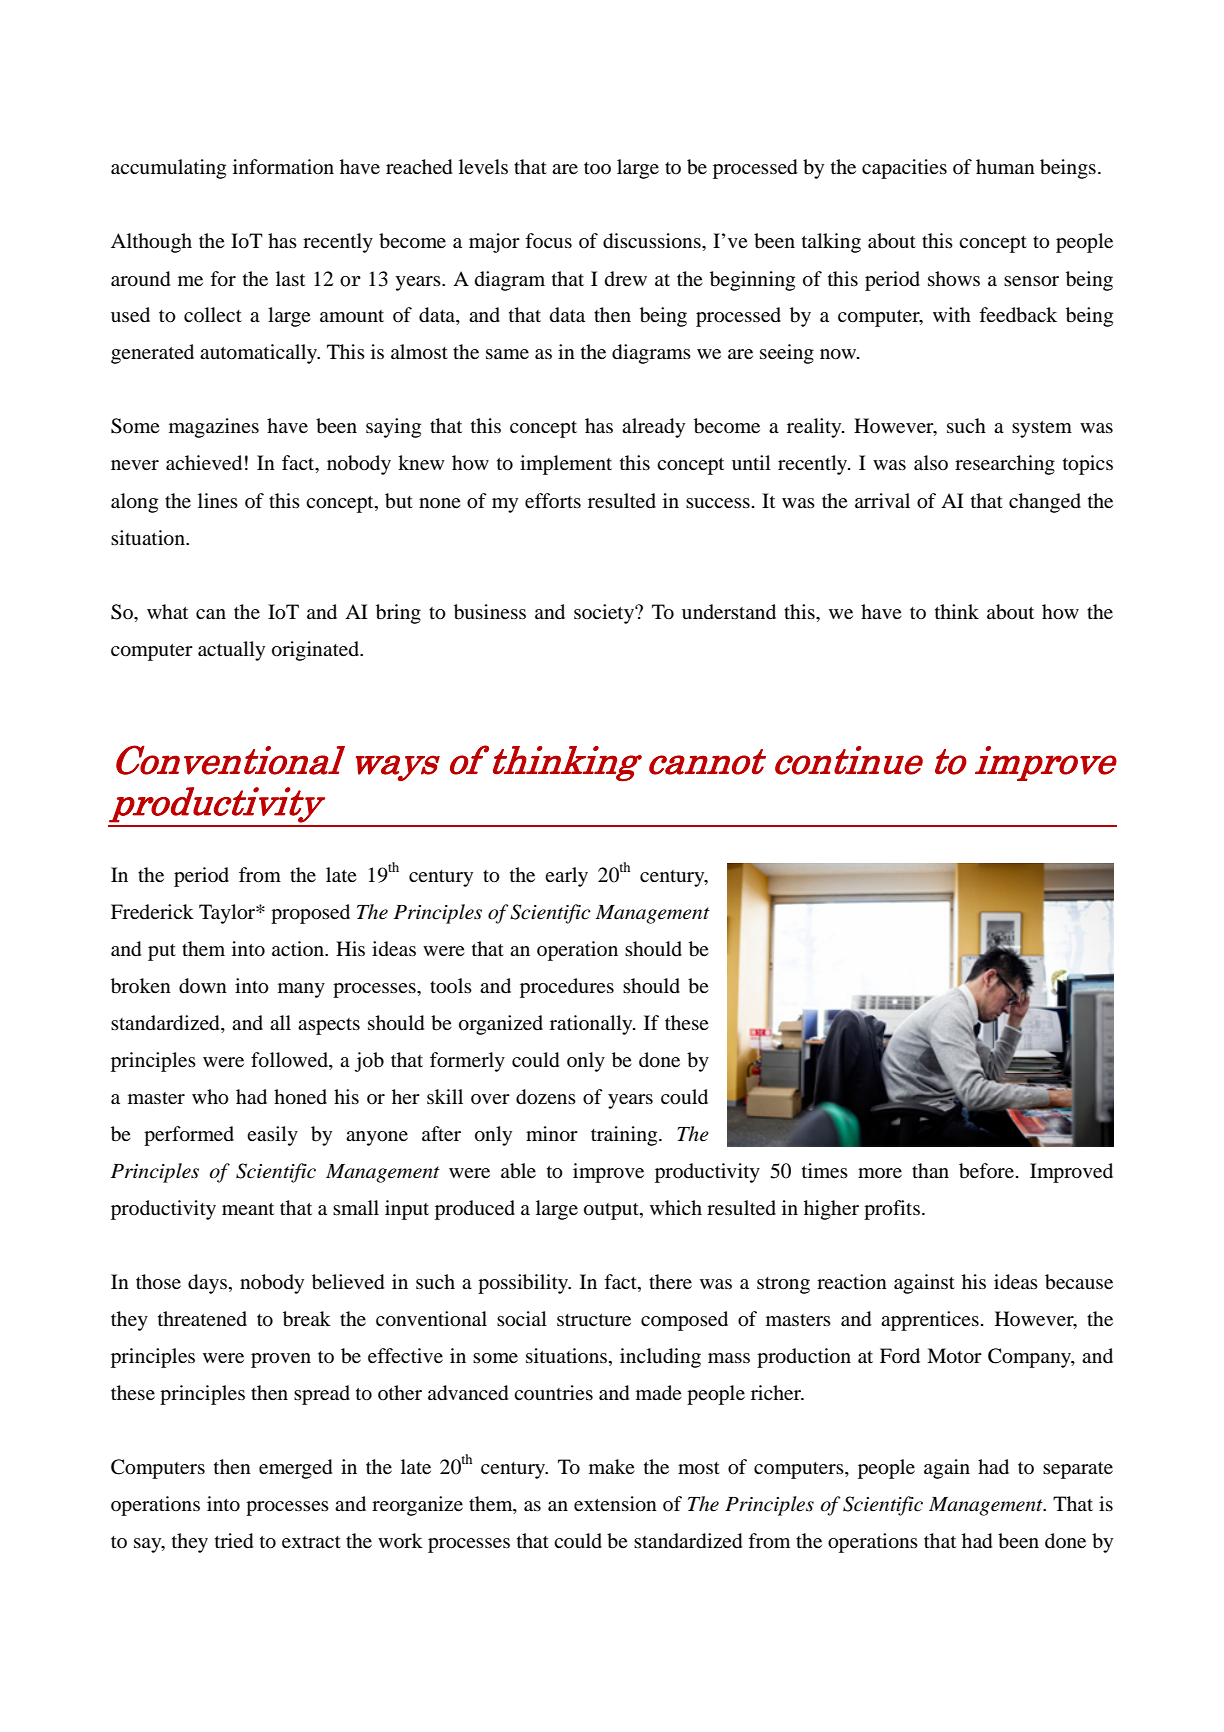  I want to click on discussions, so click(653, 241).
